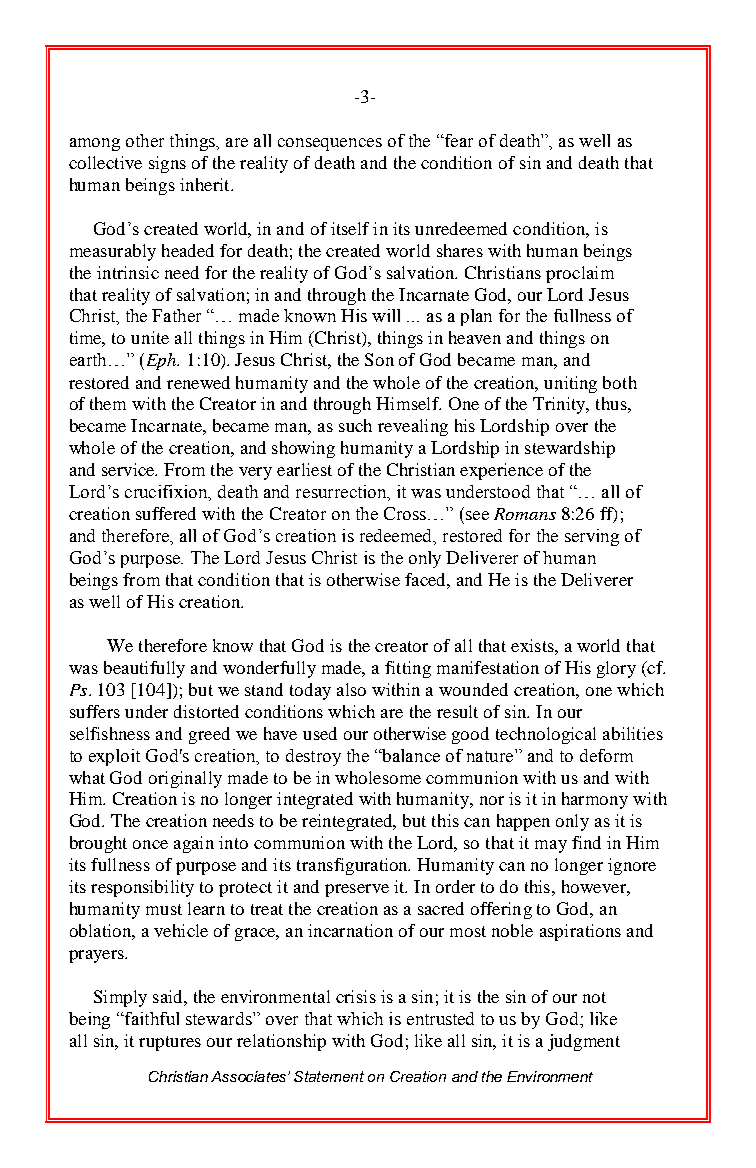 This screenshot has width=756, height=1168. I want to click on signs, so click(167, 164).
